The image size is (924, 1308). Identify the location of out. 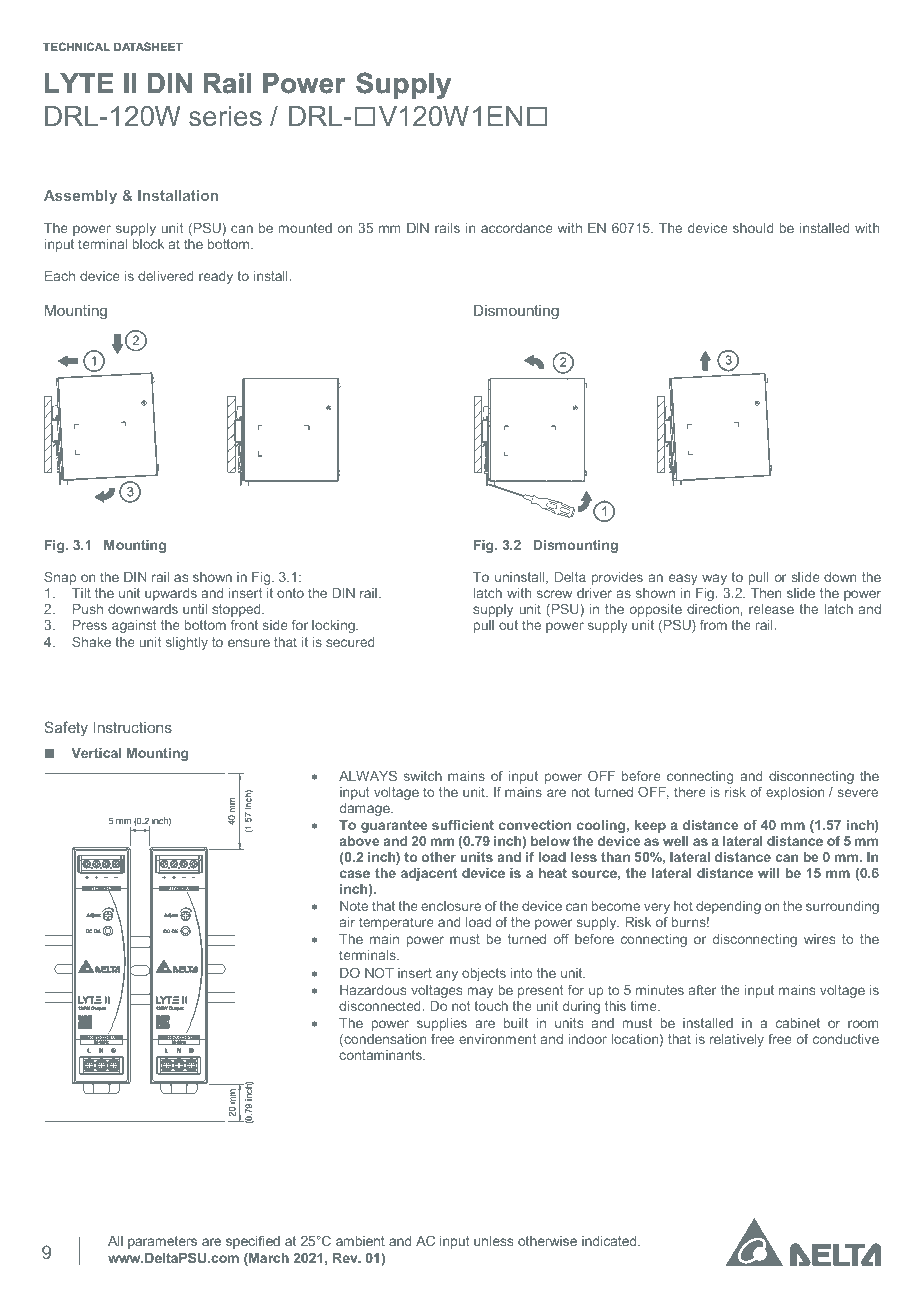
(508, 625).
